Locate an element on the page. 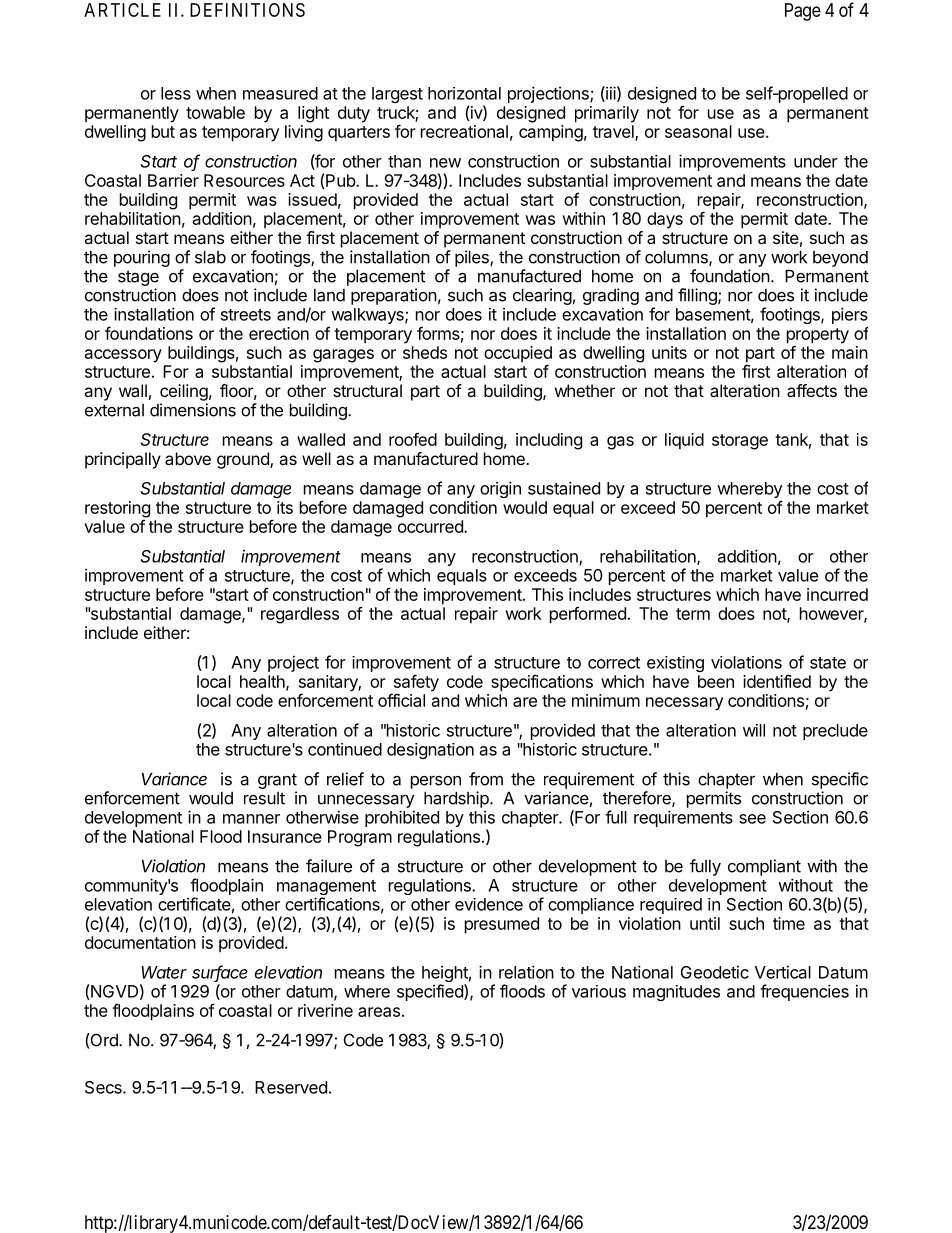 This image has height=1233, width=952. Secs is located at coordinates (104, 1087).
